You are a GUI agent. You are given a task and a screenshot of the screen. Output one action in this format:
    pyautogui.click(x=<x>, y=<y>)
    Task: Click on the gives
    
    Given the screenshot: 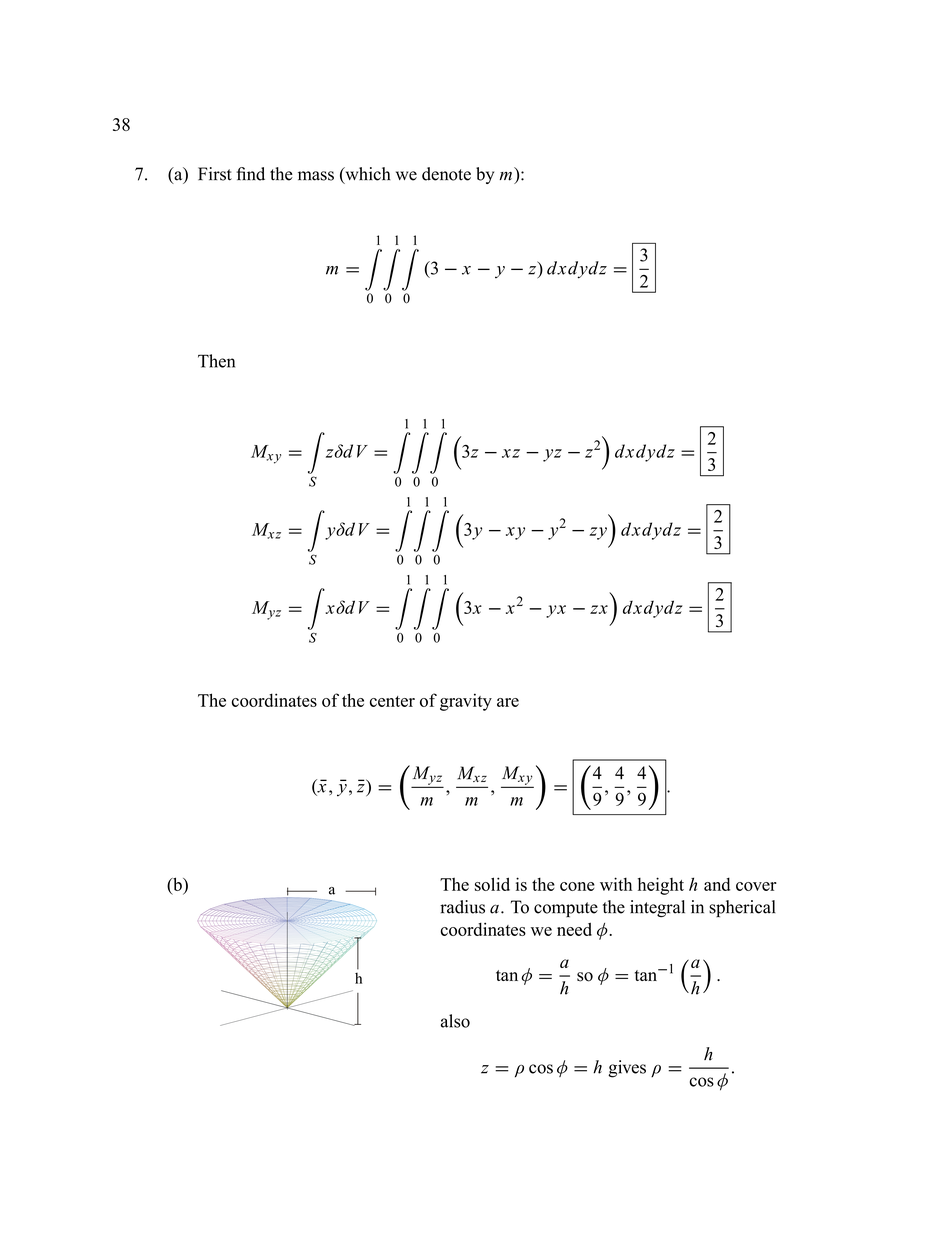 What is the action you would take?
    pyautogui.click(x=627, y=1069)
